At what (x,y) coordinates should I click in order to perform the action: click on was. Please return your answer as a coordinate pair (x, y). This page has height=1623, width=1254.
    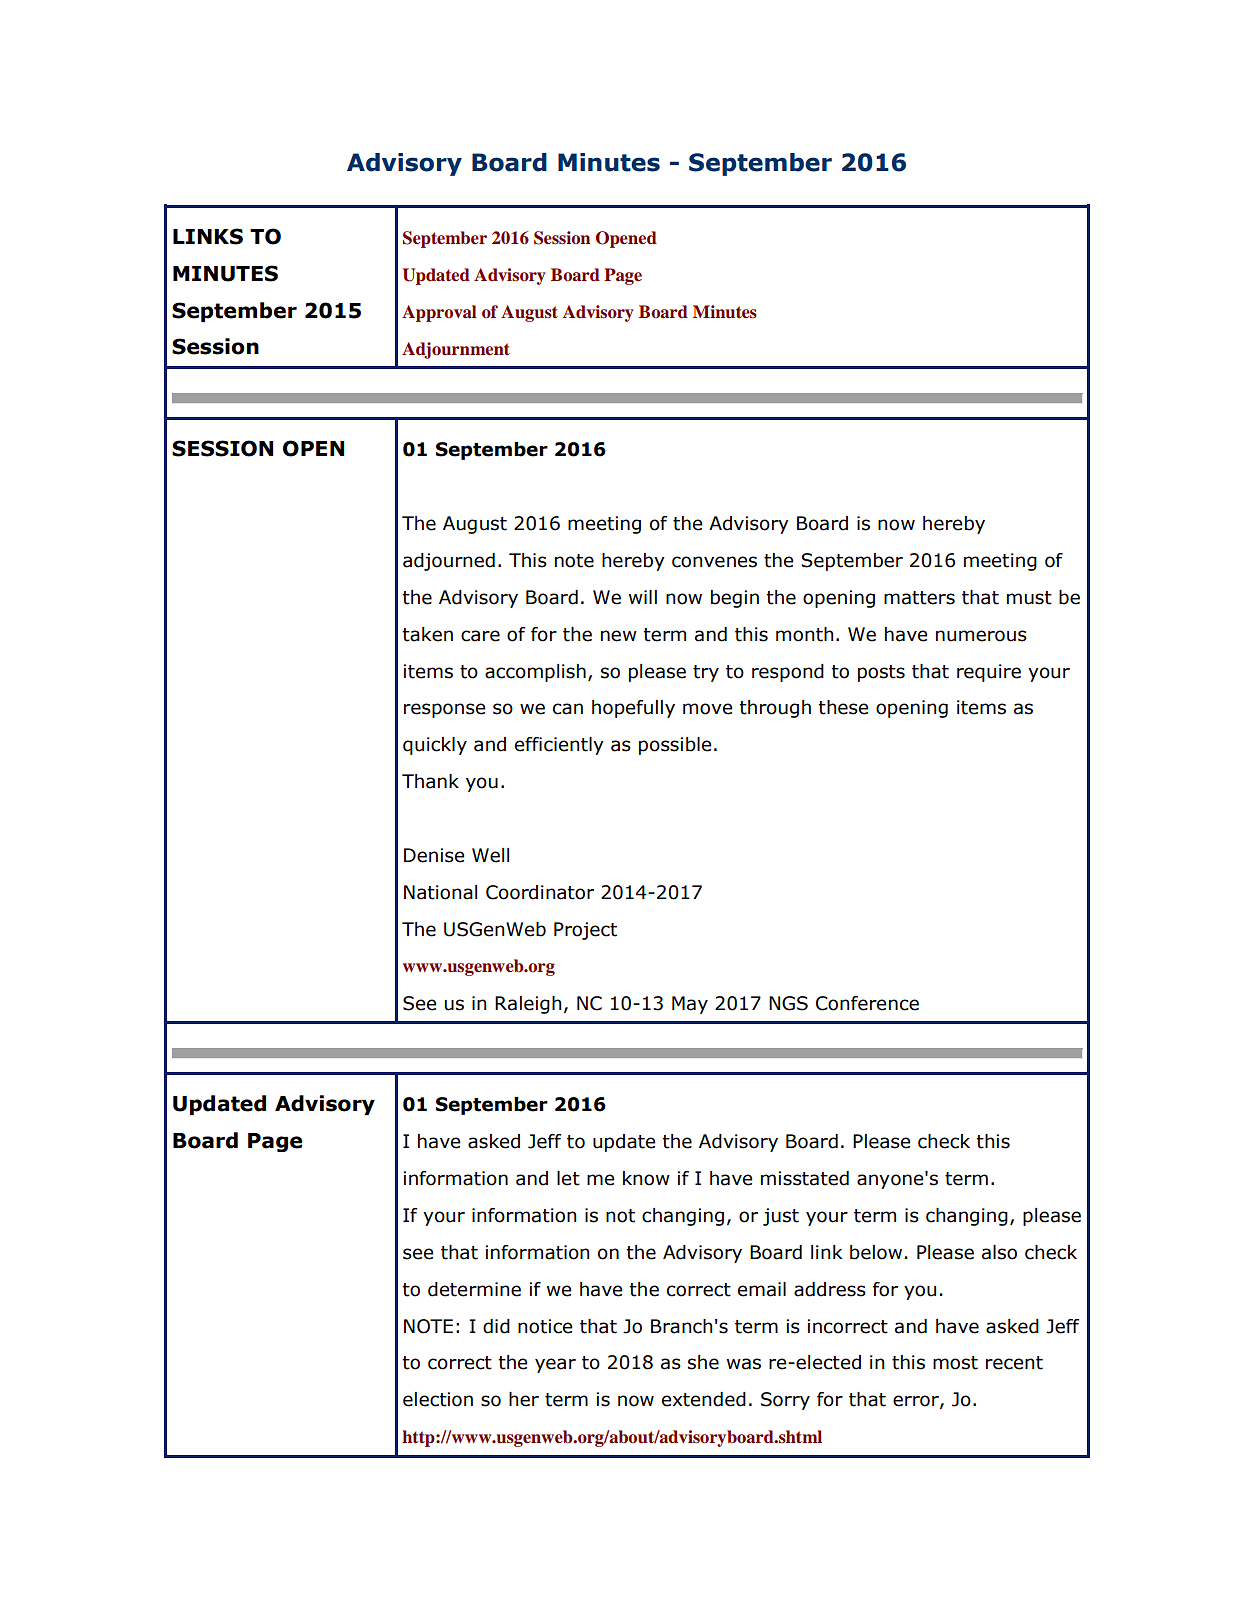
    Looking at the image, I should click on (744, 1364).
